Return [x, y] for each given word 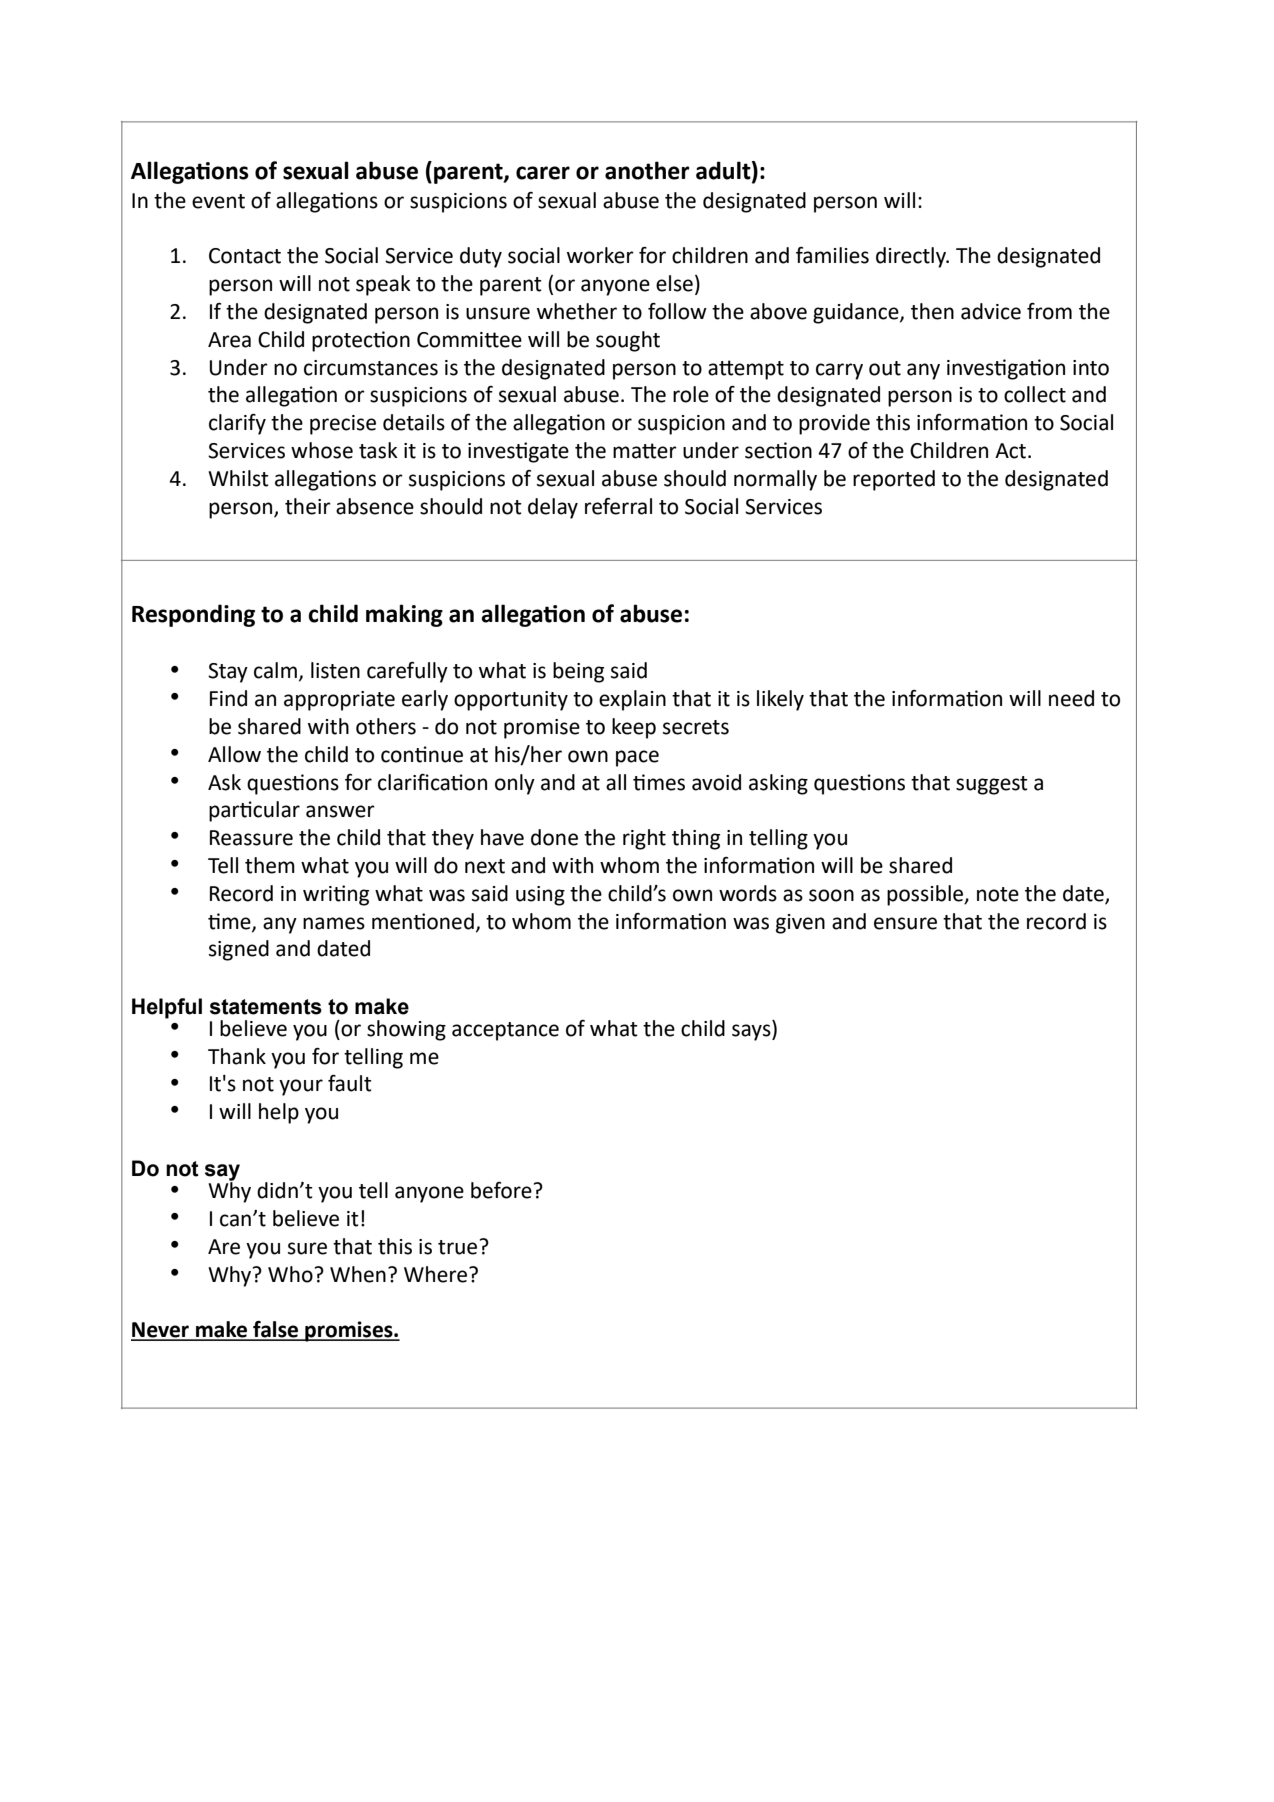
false [276, 1330]
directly [912, 257]
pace [637, 758]
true [457, 1247]
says [752, 1032]
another [647, 170]
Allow [234, 754]
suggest [992, 785]
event [218, 201]
